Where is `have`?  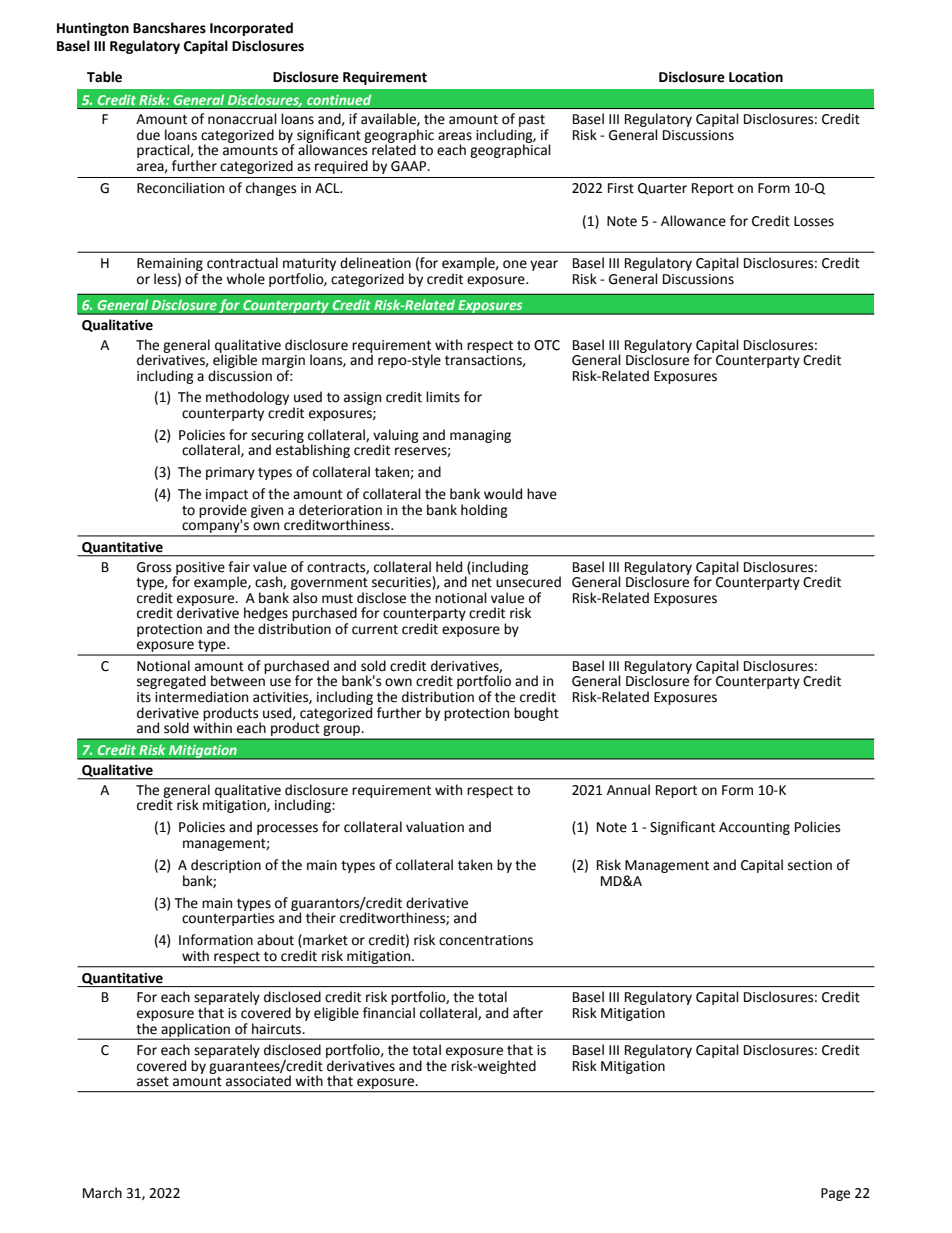
have is located at coordinates (542, 494).
